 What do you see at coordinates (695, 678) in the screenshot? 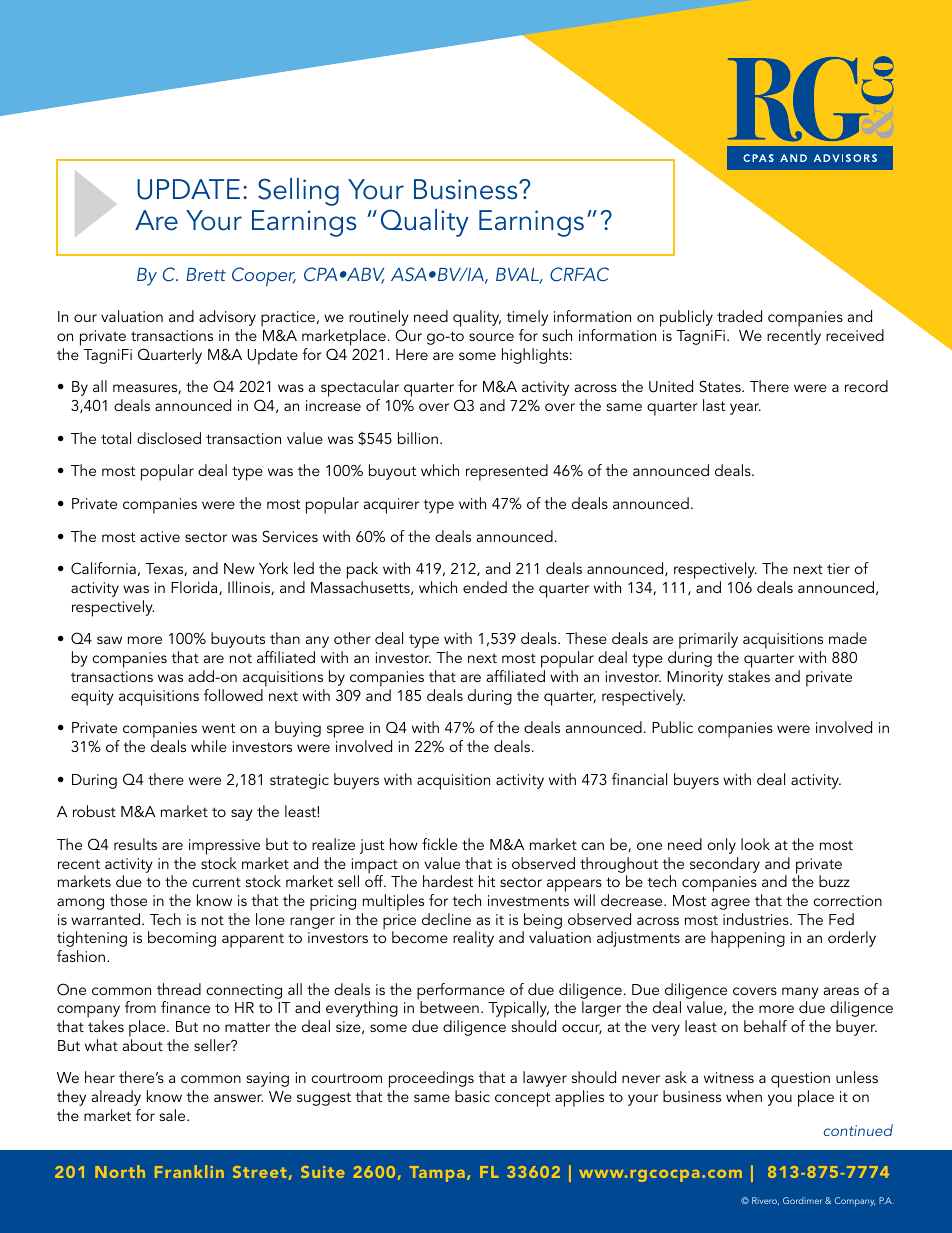
I see `Minority` at bounding box center [695, 678].
